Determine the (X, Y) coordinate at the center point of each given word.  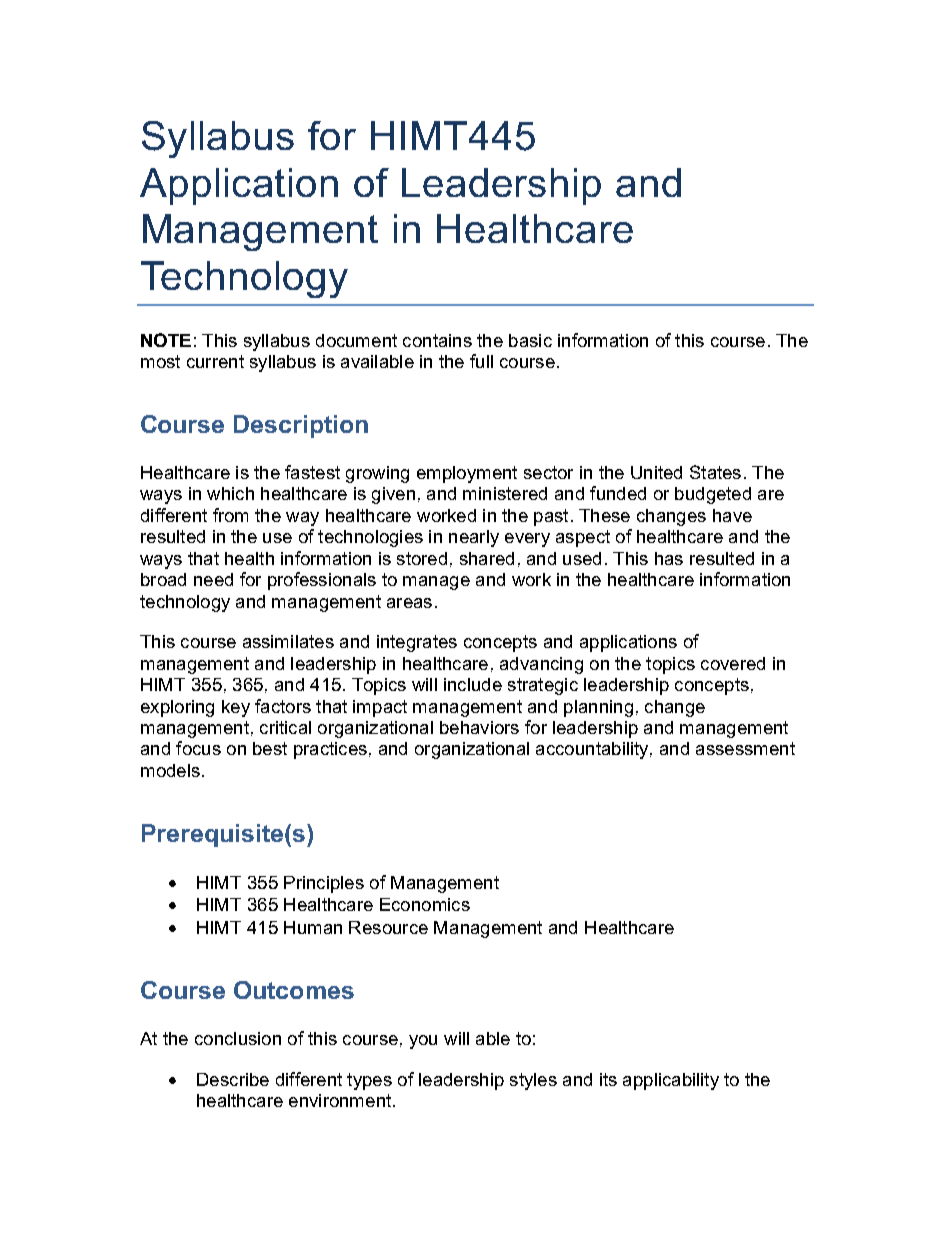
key (236, 708)
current (215, 361)
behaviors (479, 727)
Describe (233, 1079)
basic (530, 340)
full (481, 361)
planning (598, 708)
